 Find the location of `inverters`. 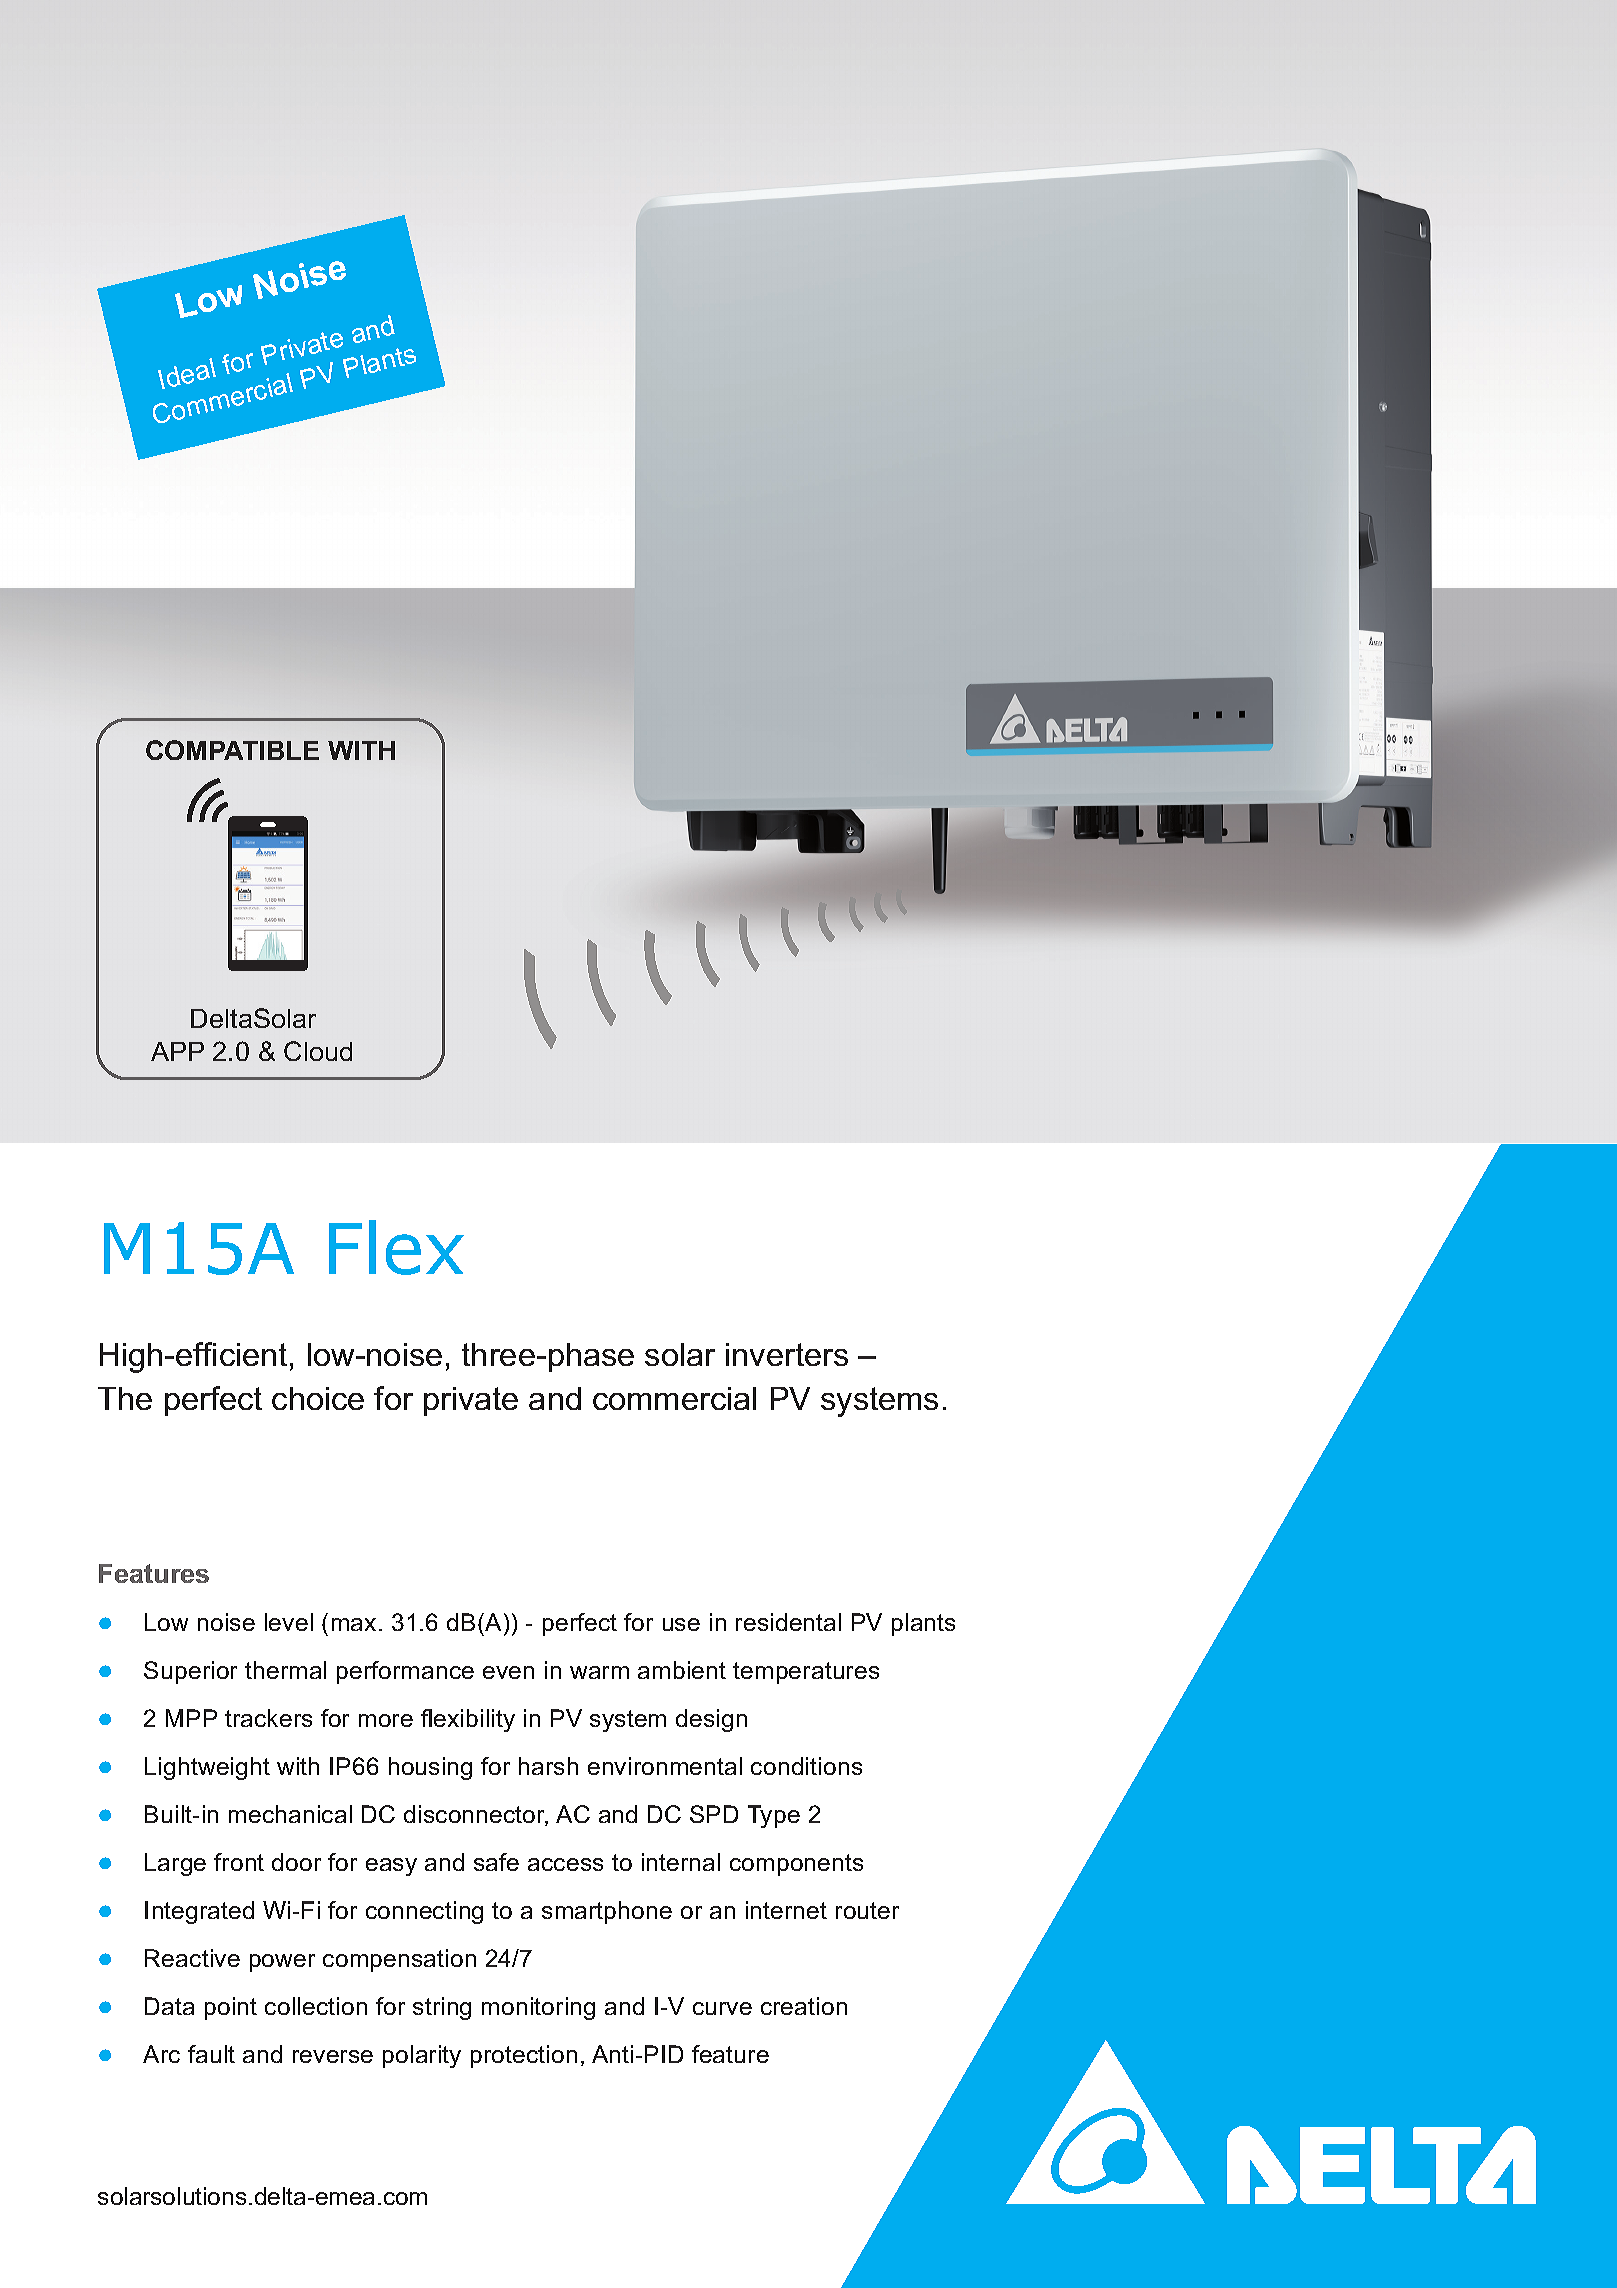

inverters is located at coordinates (787, 1354).
